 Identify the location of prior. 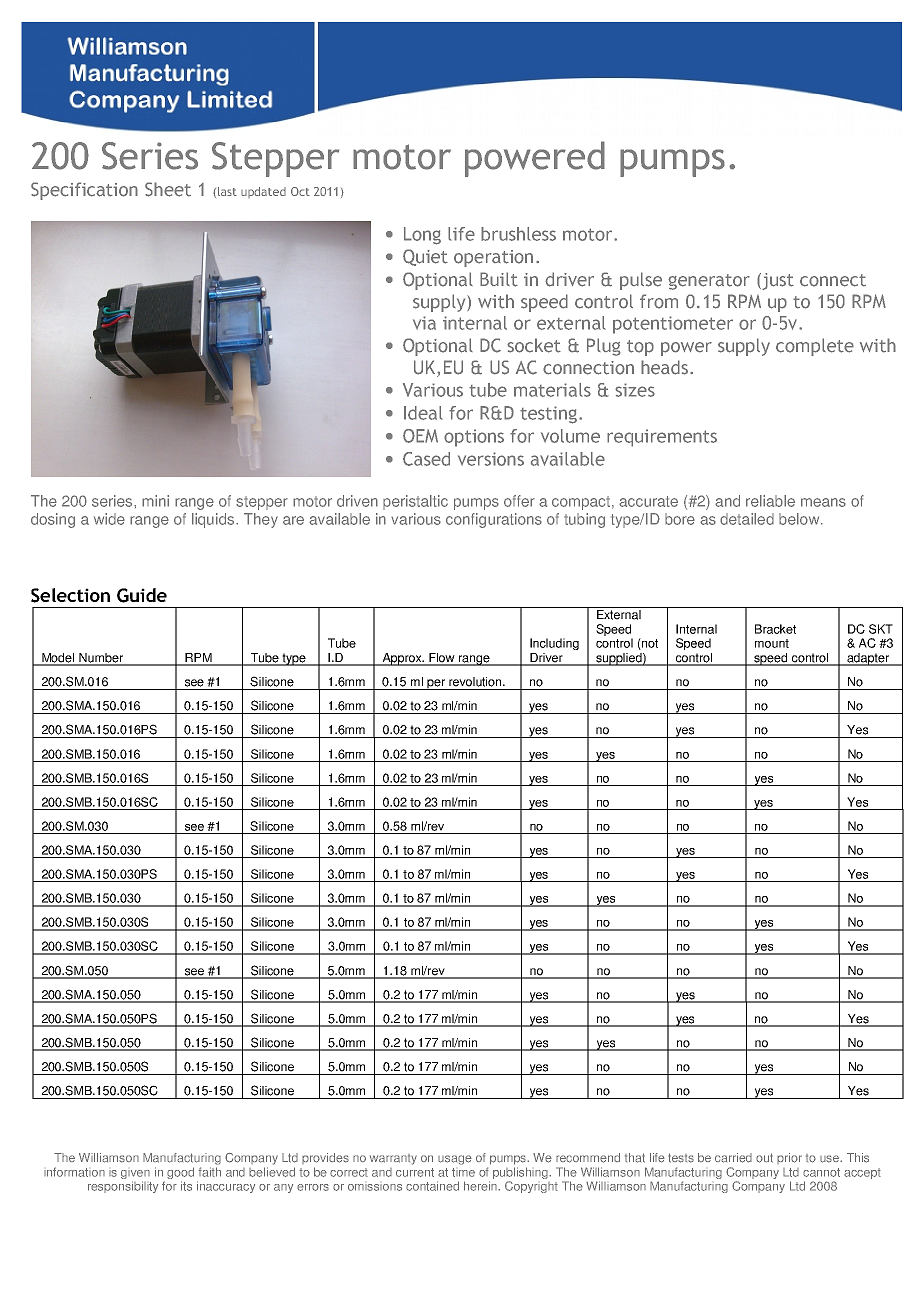
(789, 1158).
